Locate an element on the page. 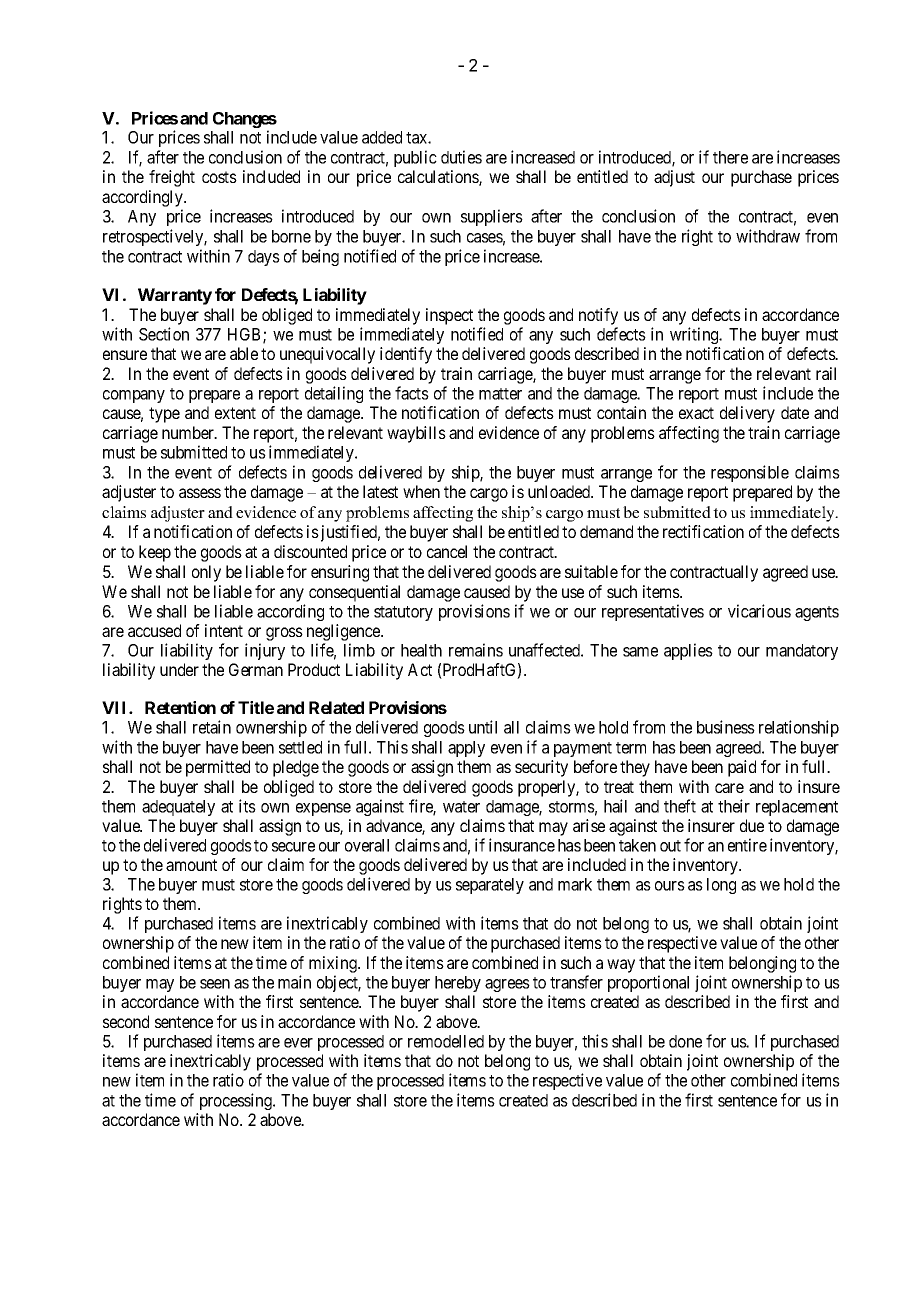 This image has height=1307, width=924. there is located at coordinates (730, 157).
